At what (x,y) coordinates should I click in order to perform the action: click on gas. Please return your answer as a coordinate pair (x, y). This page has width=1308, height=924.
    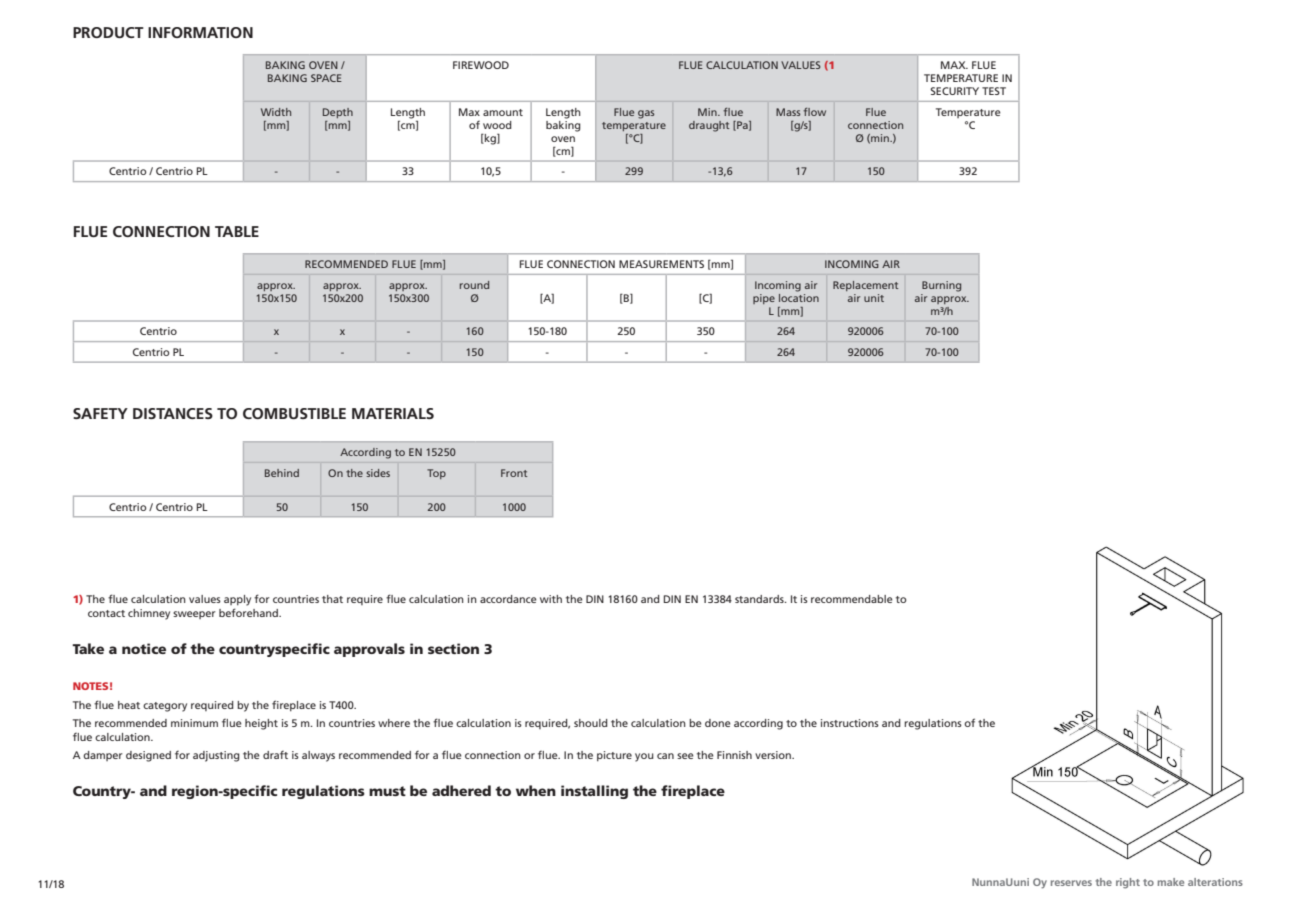
    Looking at the image, I should click on (646, 114).
